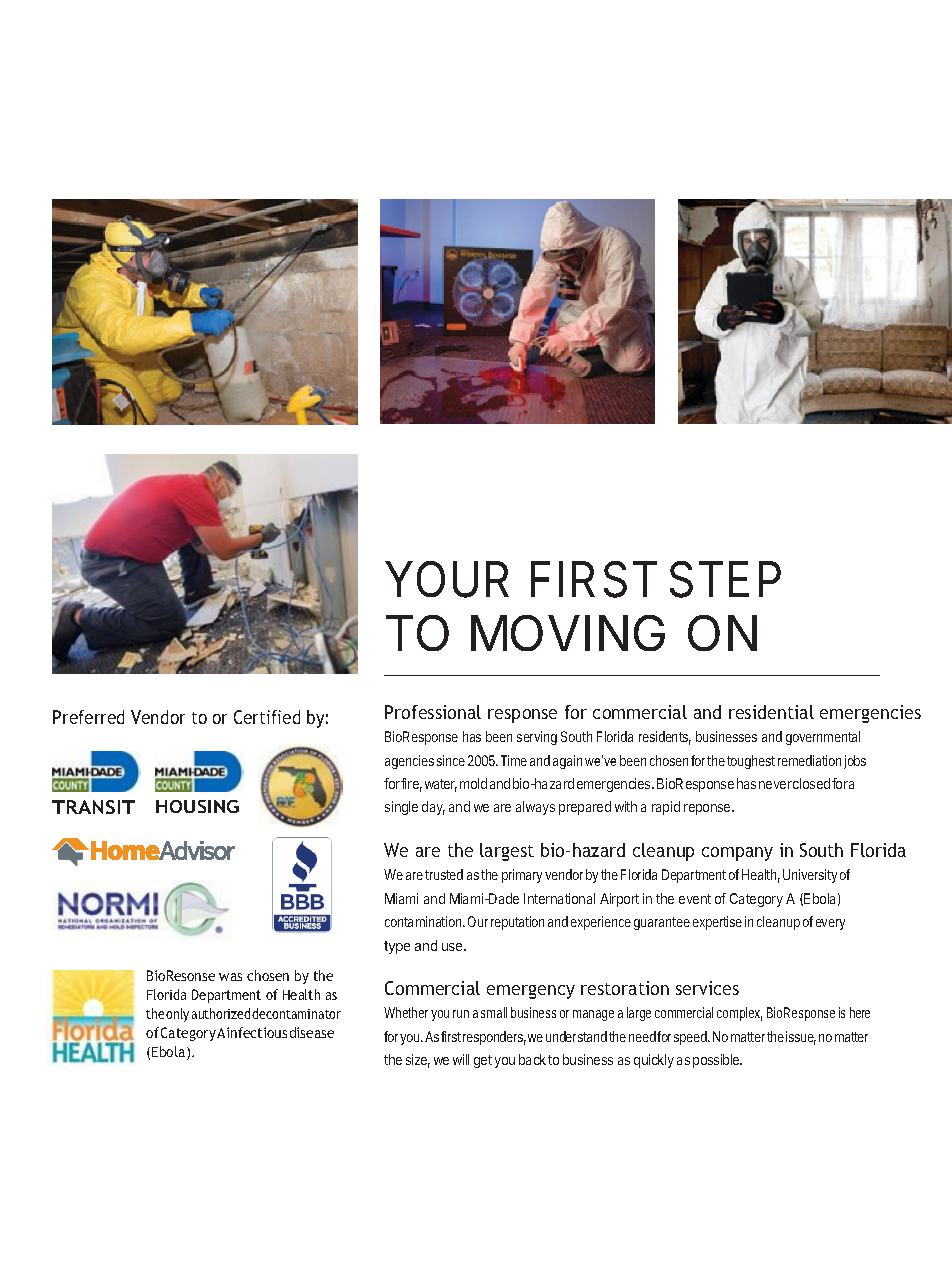  Describe the element at coordinates (717, 1061) in the document. I see `possible` at that location.
